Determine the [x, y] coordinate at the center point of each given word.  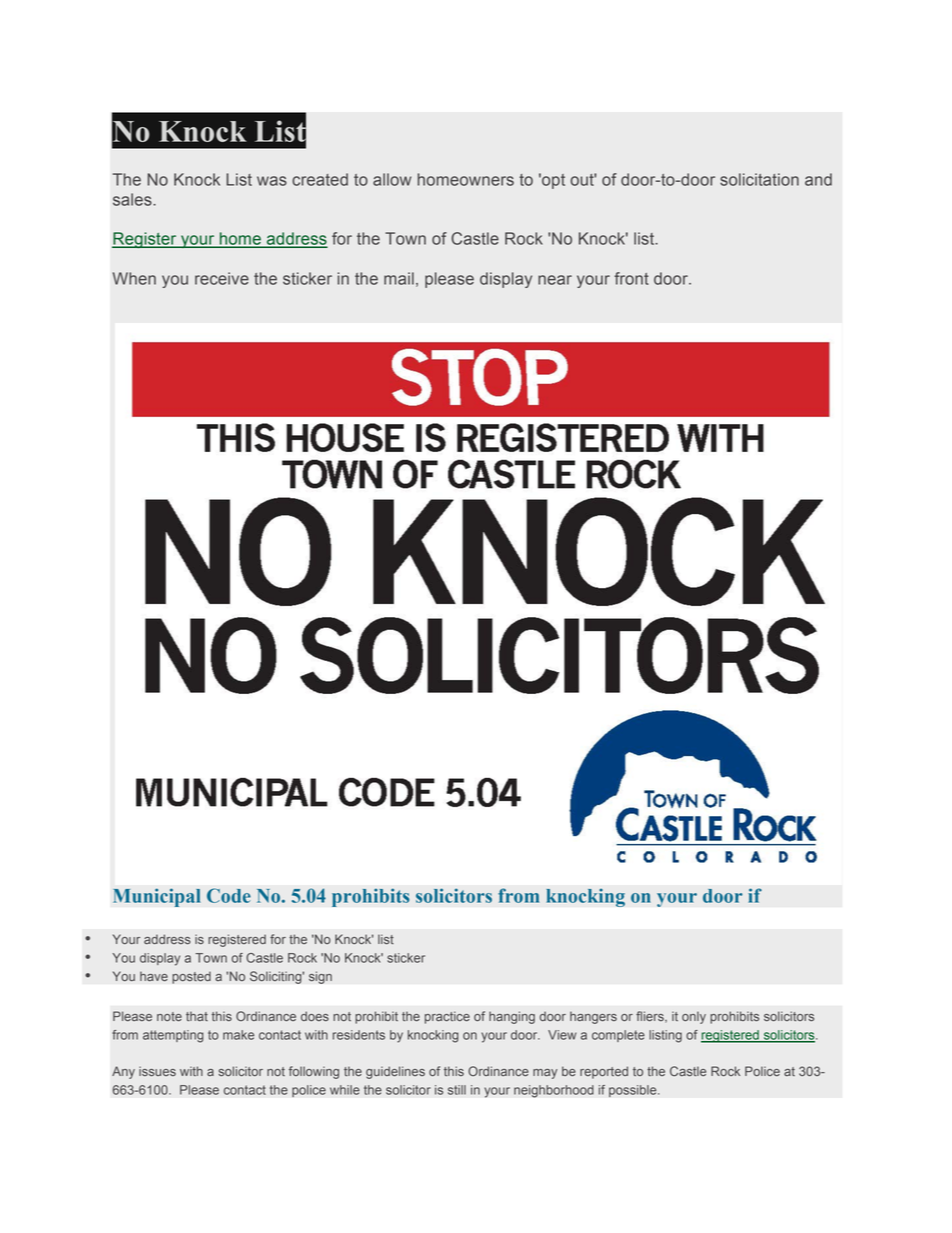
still [457, 1090]
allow [392, 179]
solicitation [759, 179]
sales [133, 199]
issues [157, 1071]
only [694, 1017]
